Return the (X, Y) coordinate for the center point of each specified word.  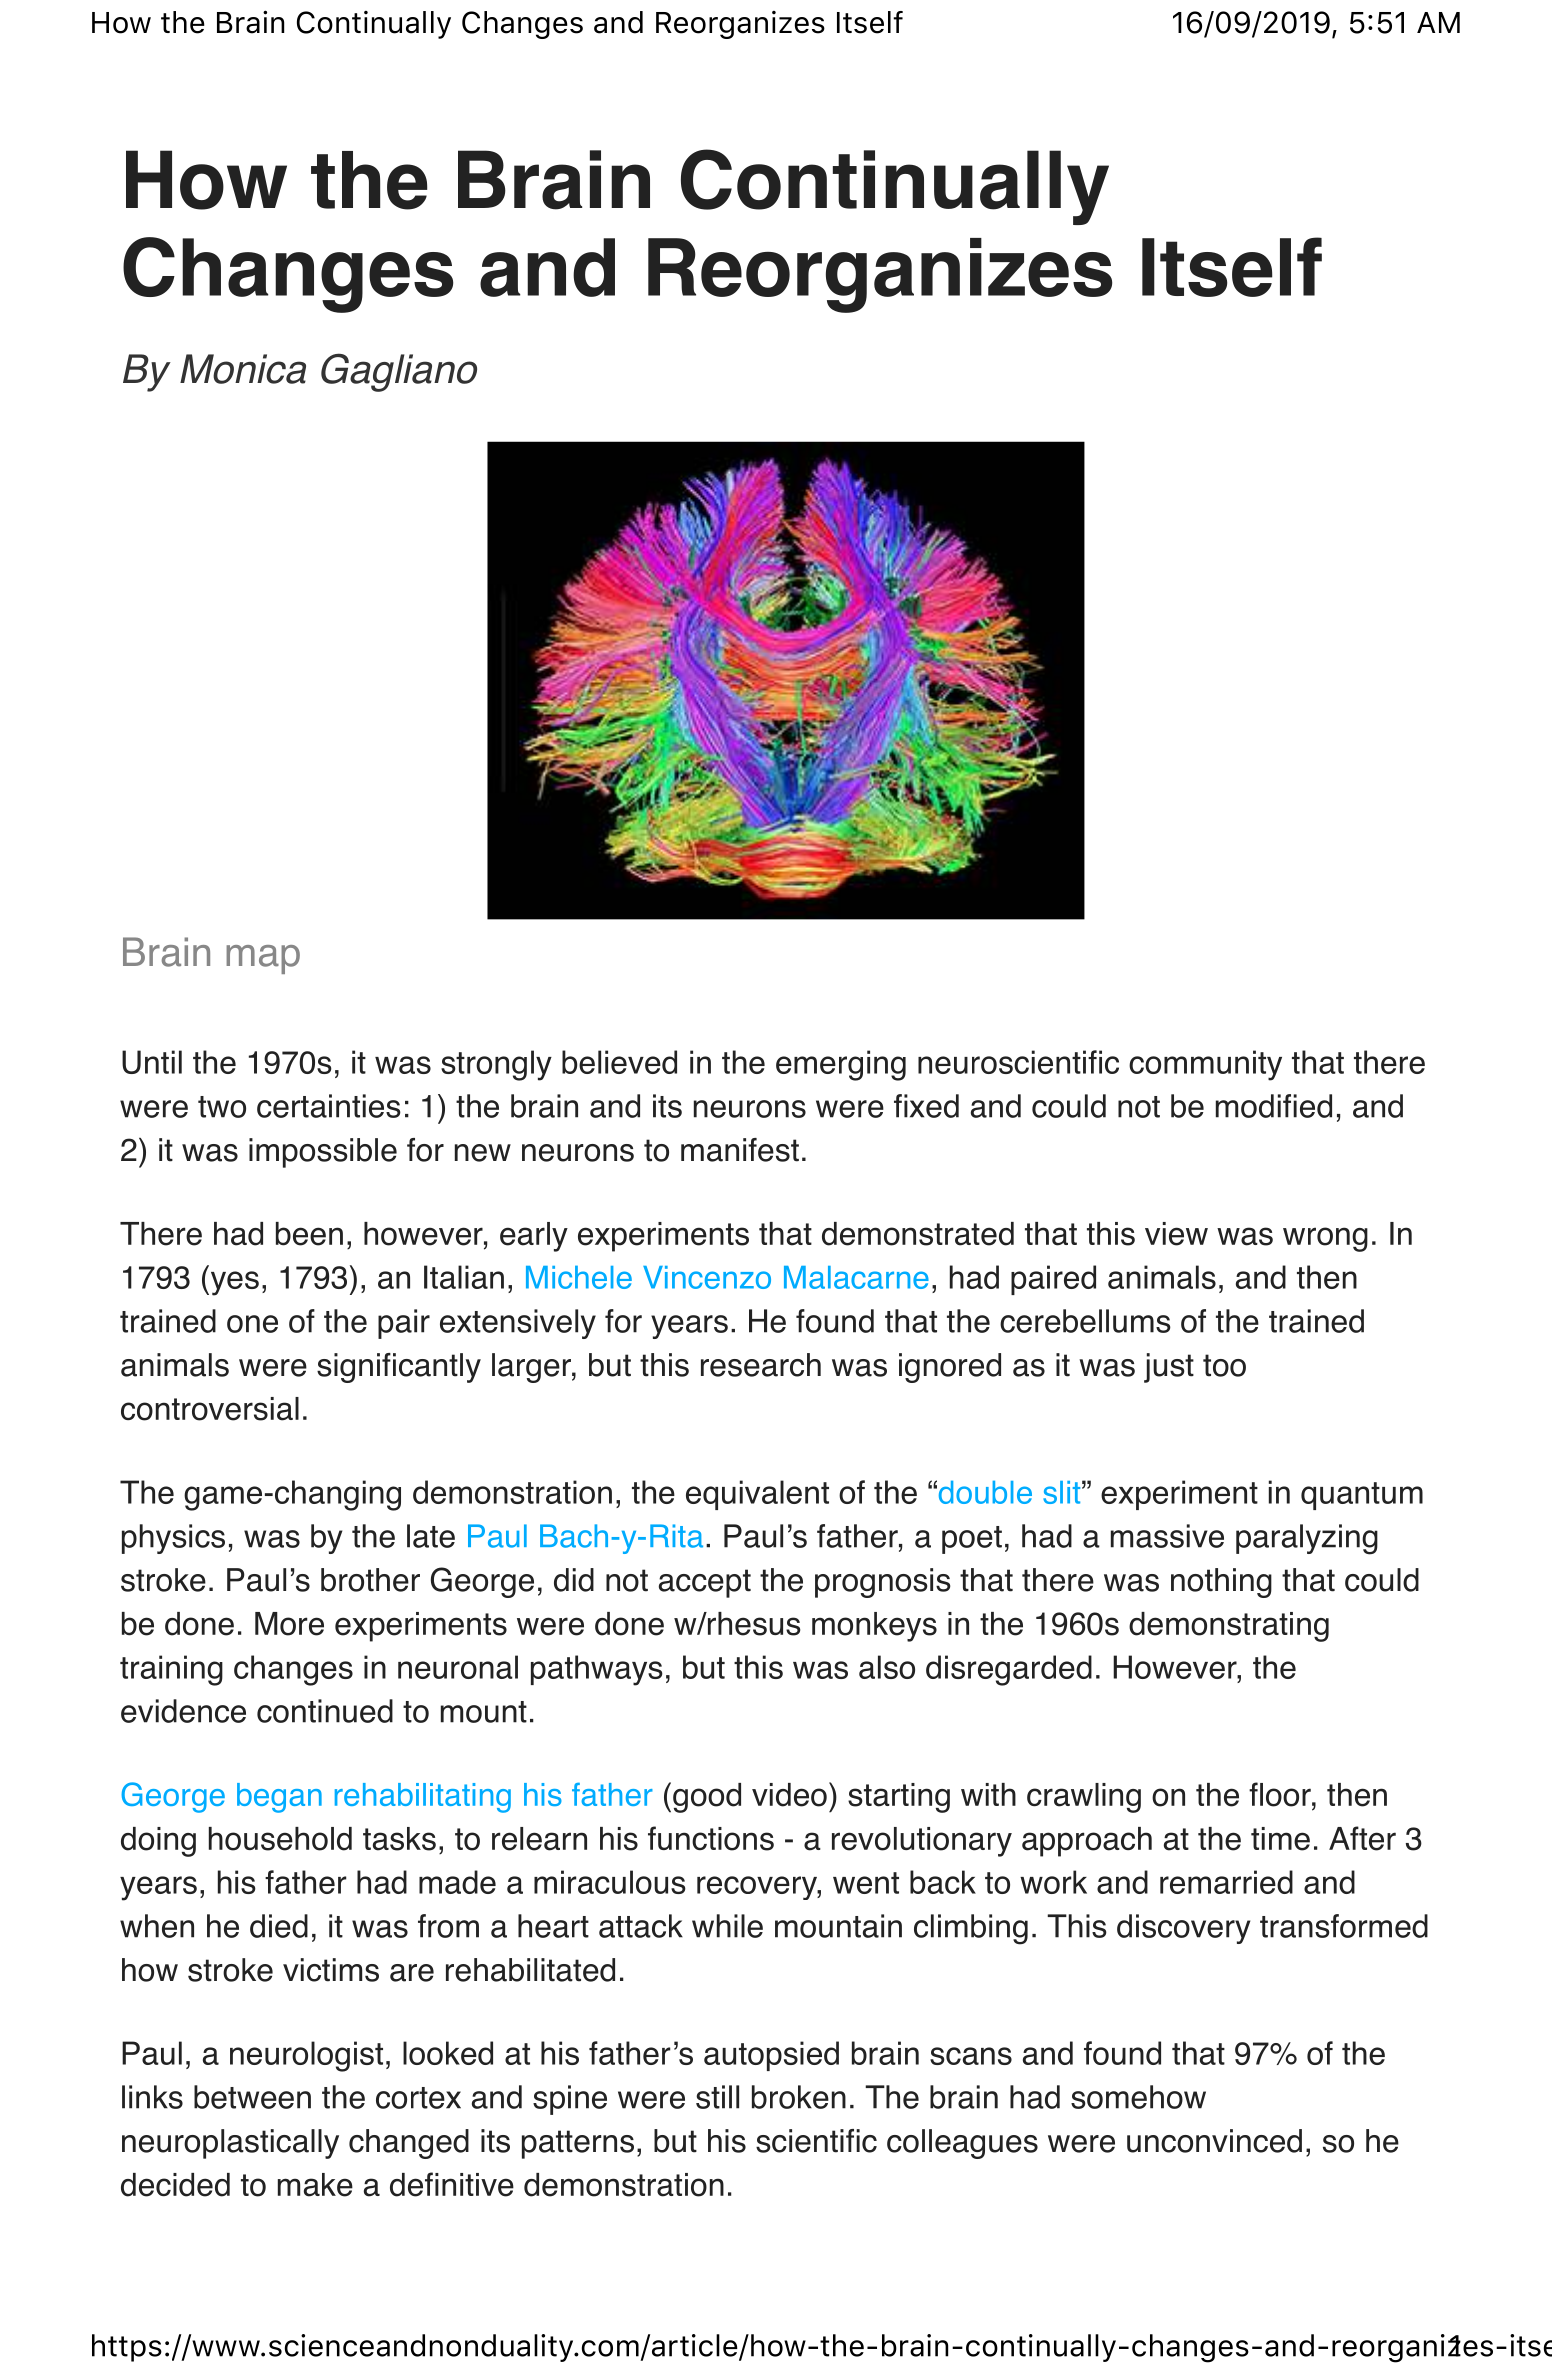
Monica (243, 369)
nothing (1221, 1583)
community (1205, 1065)
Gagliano (399, 372)
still (717, 2097)
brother (370, 1580)
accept (705, 1583)
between (252, 2097)
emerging (841, 1065)
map (263, 959)
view (1176, 1234)
